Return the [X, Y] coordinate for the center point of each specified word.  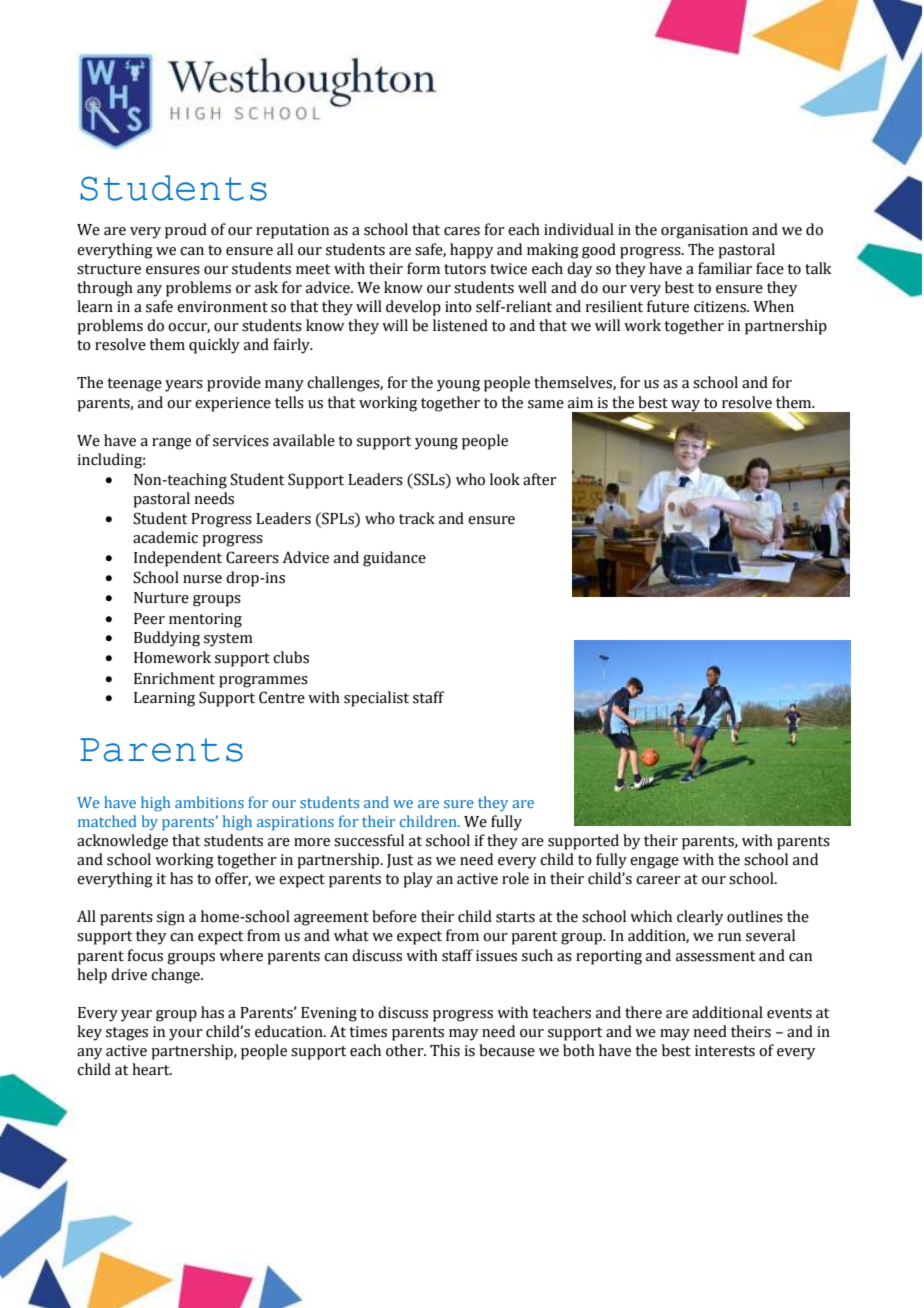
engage [654, 863]
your [186, 1035]
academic [165, 537]
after [540, 479]
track [417, 518]
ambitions [209, 802]
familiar [725, 268]
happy [471, 251]
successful [369, 840]
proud [186, 231]
